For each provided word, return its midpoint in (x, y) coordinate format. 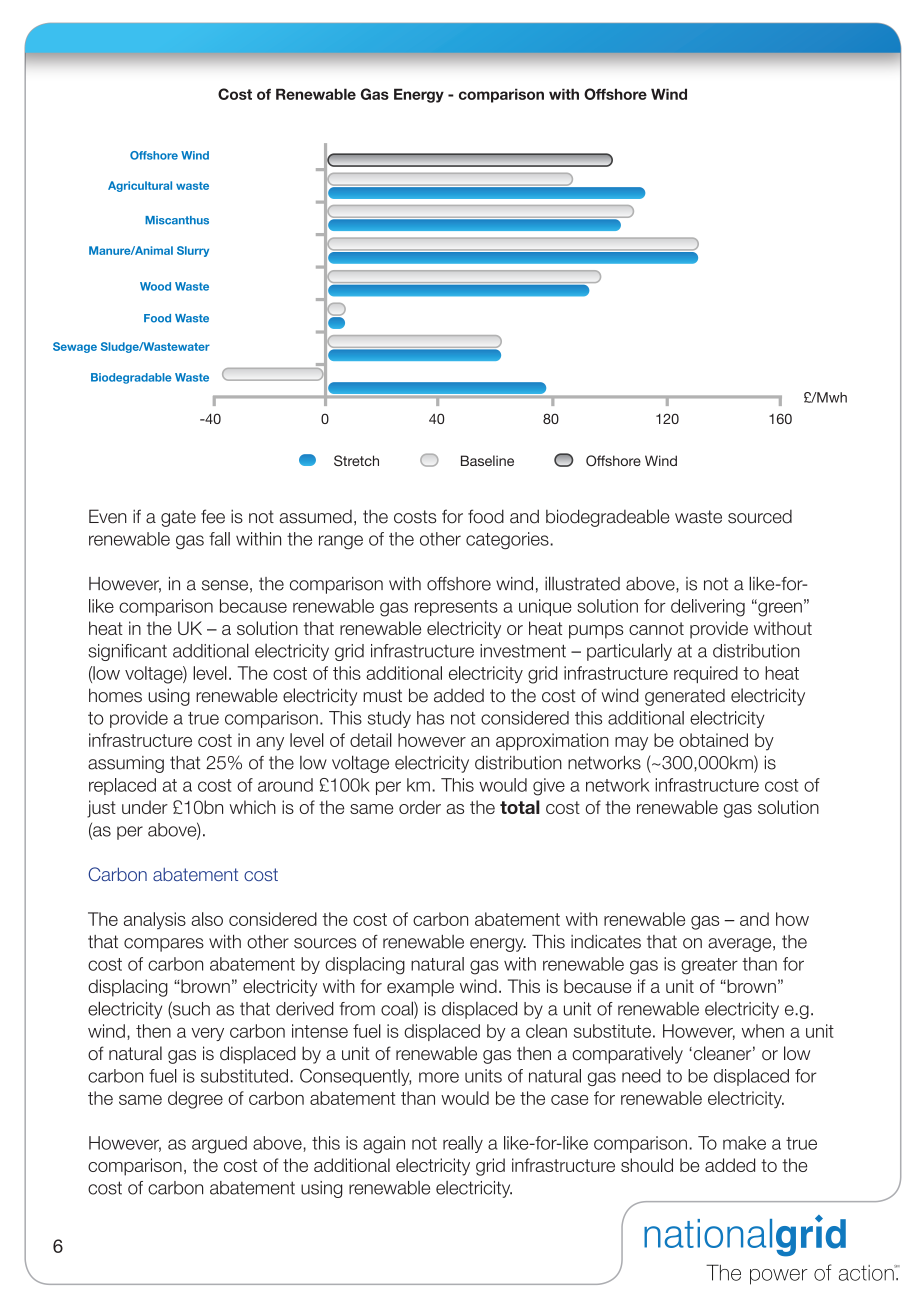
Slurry (193, 251)
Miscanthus (177, 220)
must (382, 696)
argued (219, 1145)
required (706, 674)
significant (127, 652)
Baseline (487, 460)
